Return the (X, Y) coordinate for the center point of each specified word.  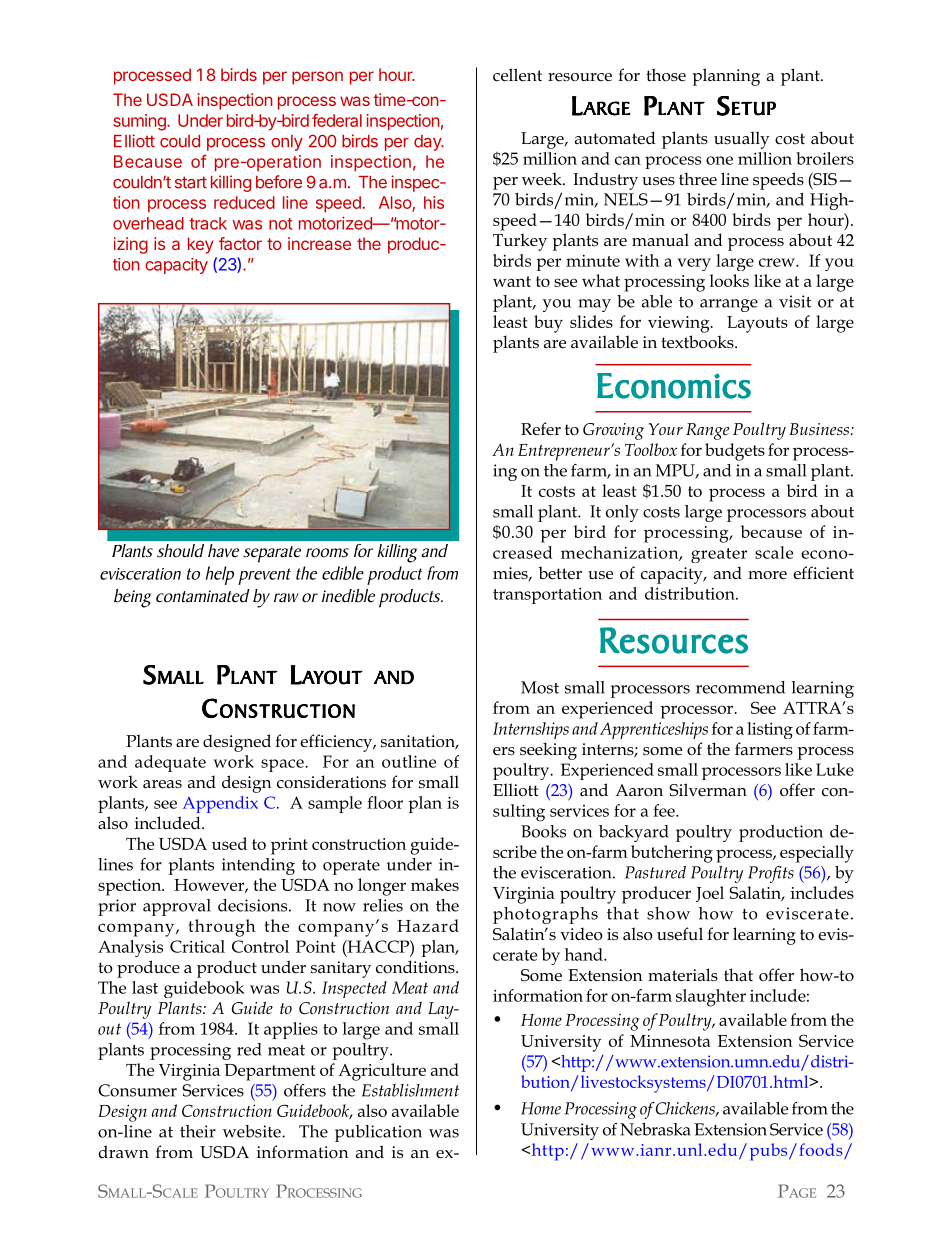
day (428, 143)
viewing (680, 324)
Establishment (410, 1090)
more (767, 575)
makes (435, 884)
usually (742, 140)
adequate (170, 763)
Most (540, 687)
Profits (771, 874)
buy (548, 324)
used (229, 843)
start (191, 182)
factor (240, 243)
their (198, 1131)
